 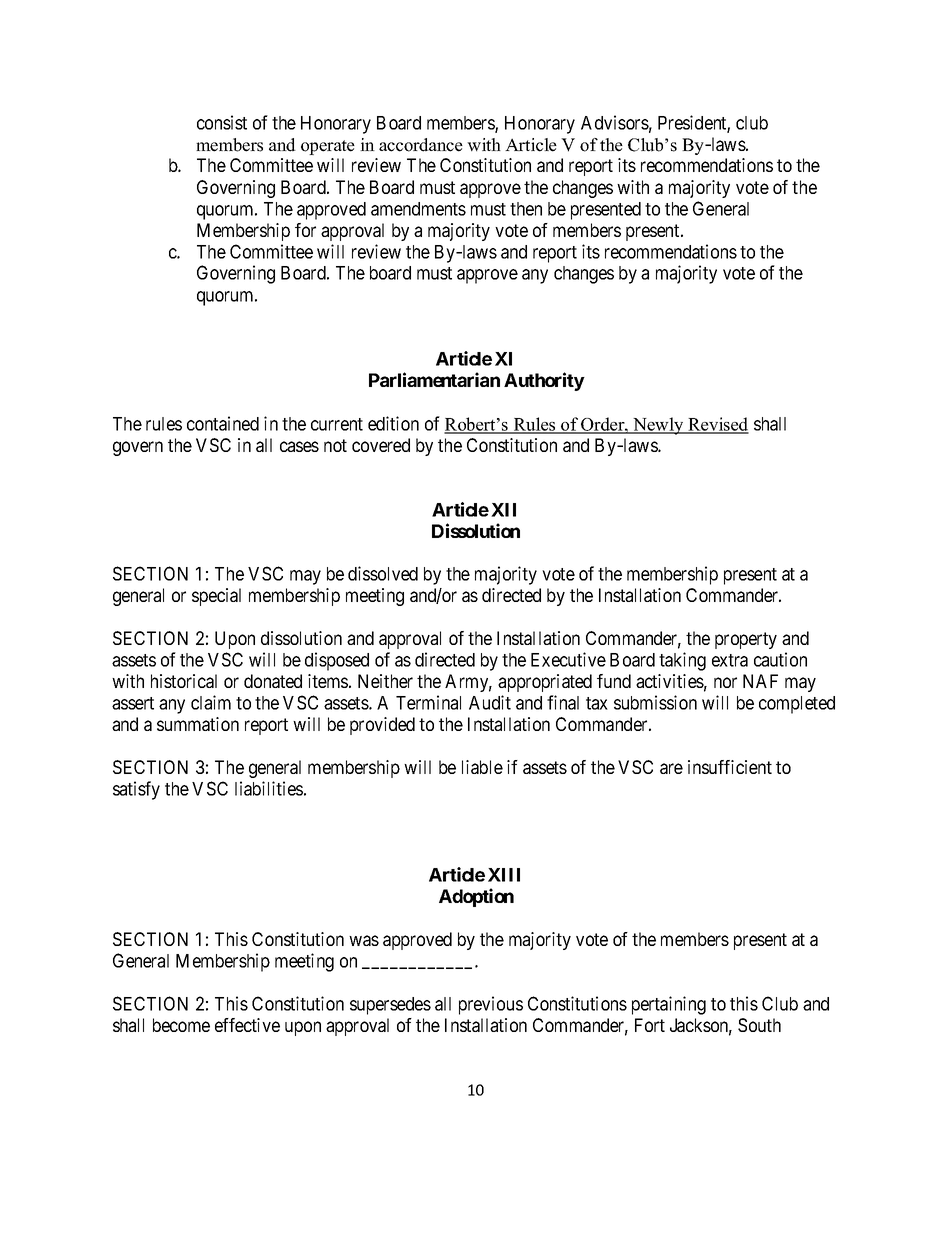 I want to click on property, so click(x=746, y=640).
